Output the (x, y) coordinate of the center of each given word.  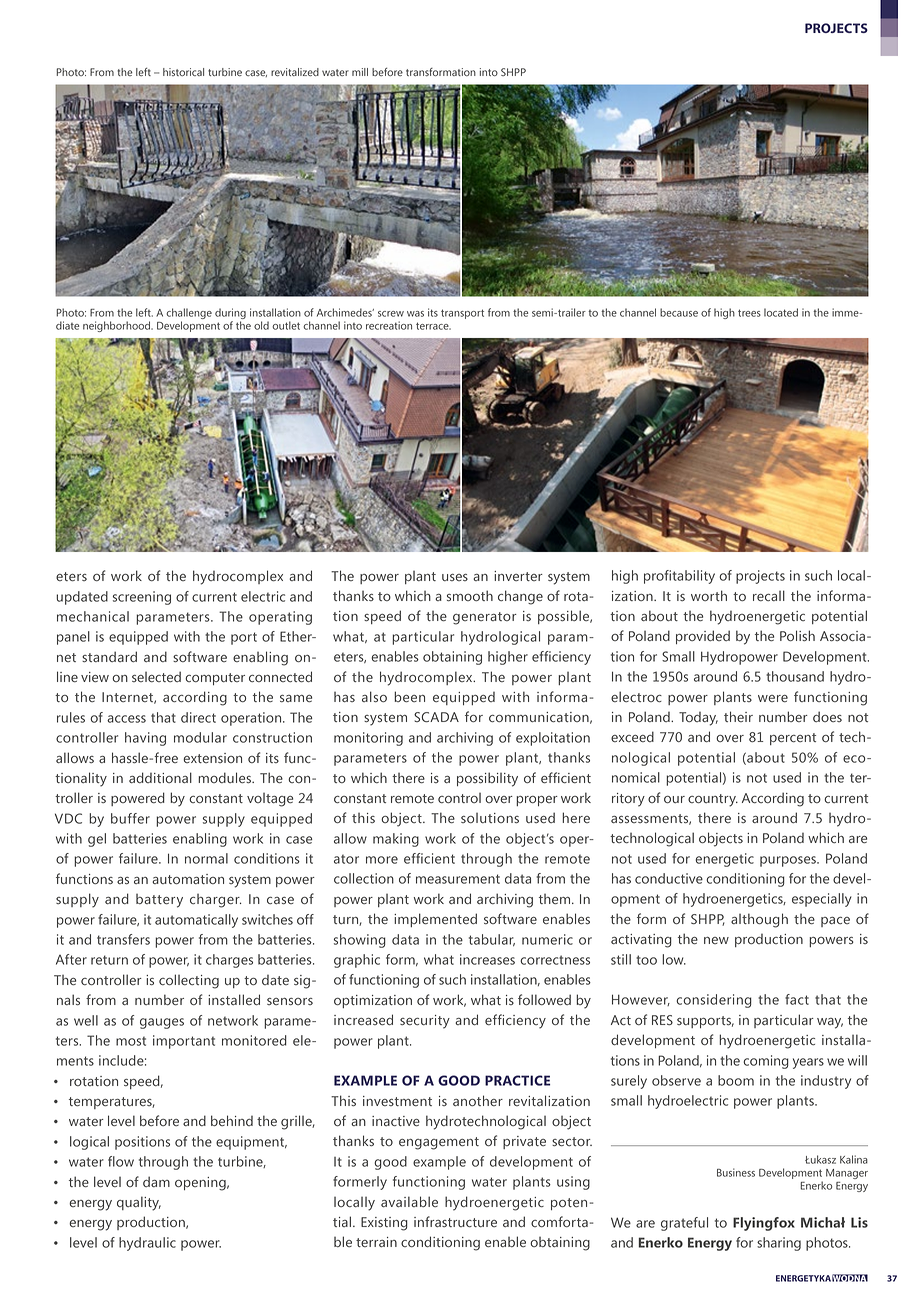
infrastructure (455, 1221)
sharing (779, 1244)
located (781, 312)
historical (183, 72)
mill (360, 72)
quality (139, 1203)
